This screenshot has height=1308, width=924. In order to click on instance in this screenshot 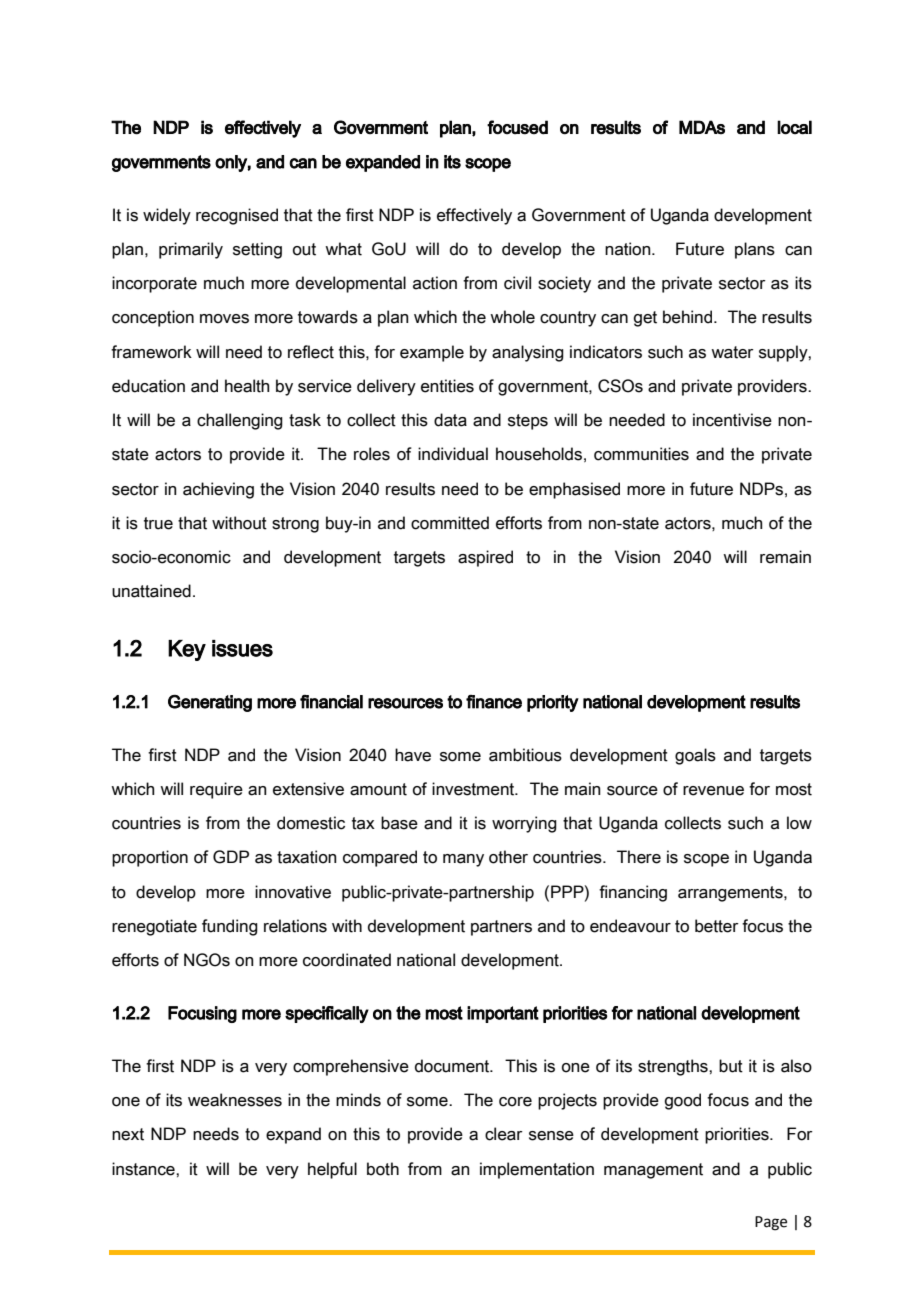, I will do `click(144, 1169)`.
